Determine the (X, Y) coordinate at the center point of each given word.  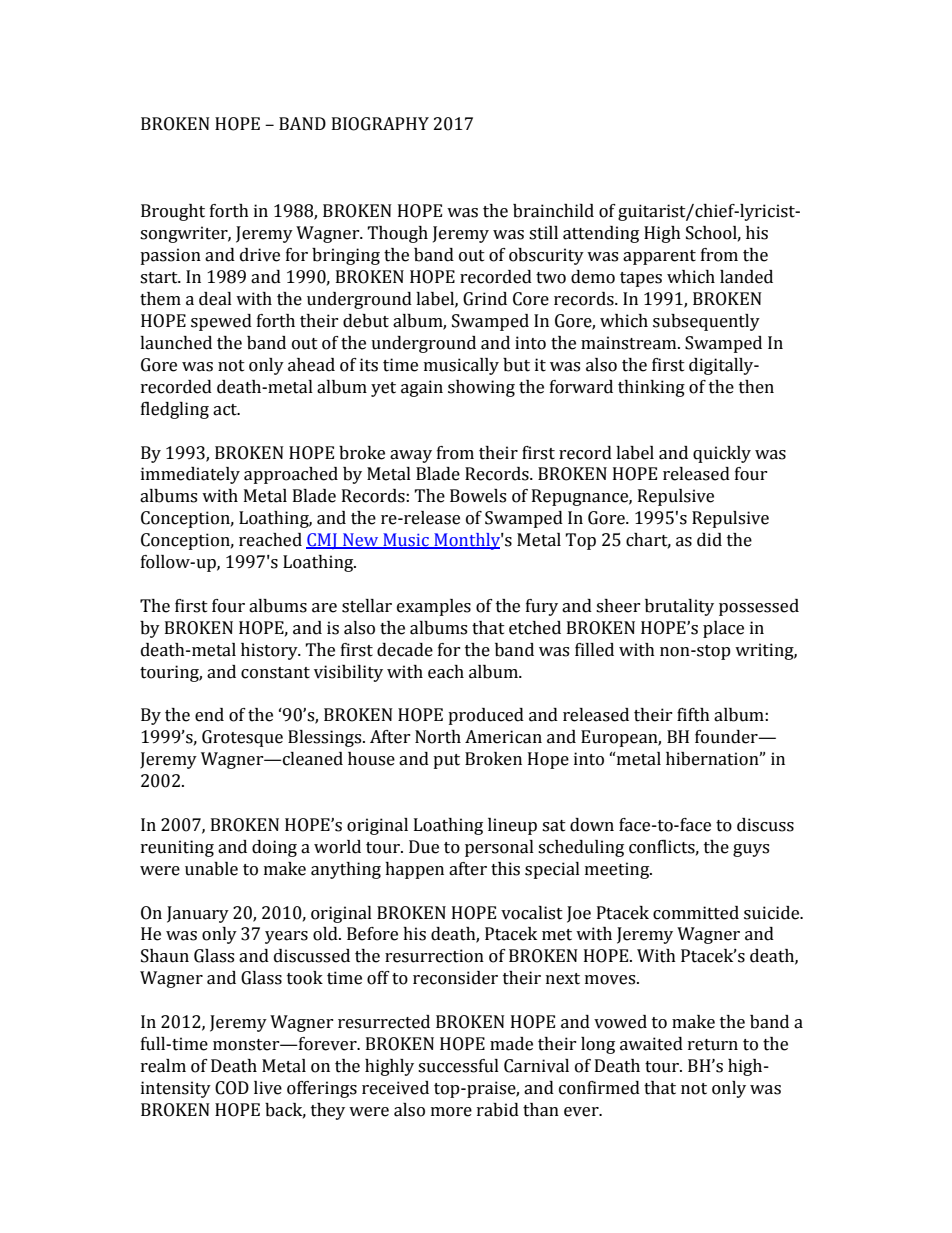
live (268, 1088)
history (270, 651)
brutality (679, 607)
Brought (173, 212)
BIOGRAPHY (380, 124)
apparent (659, 257)
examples (434, 607)
